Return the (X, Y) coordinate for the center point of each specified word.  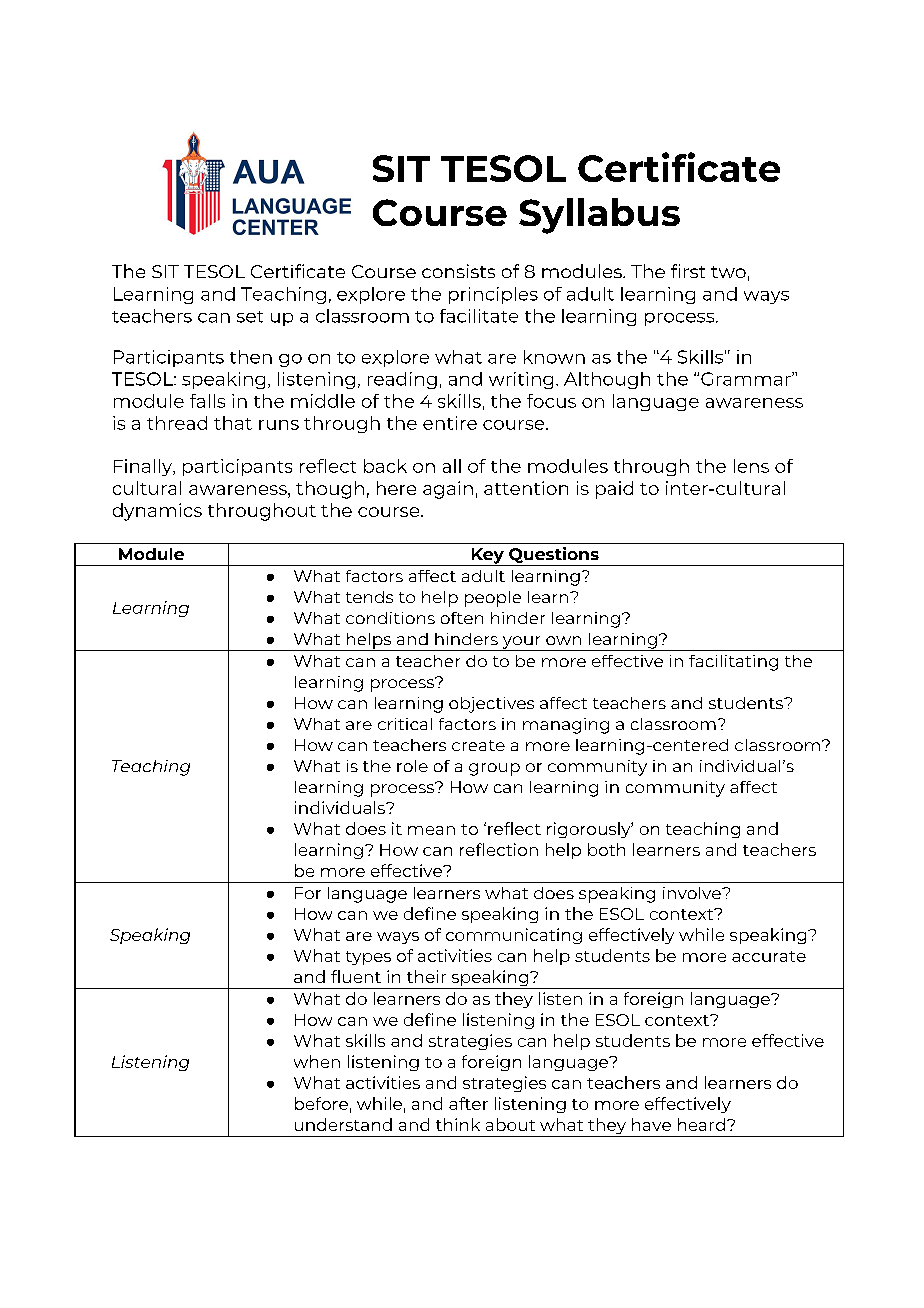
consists (458, 271)
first (688, 271)
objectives (491, 705)
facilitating (733, 663)
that (233, 423)
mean (431, 830)
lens (751, 466)
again (448, 490)
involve (693, 893)
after (468, 1103)
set (250, 317)
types (368, 958)
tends (369, 597)
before (321, 1103)
